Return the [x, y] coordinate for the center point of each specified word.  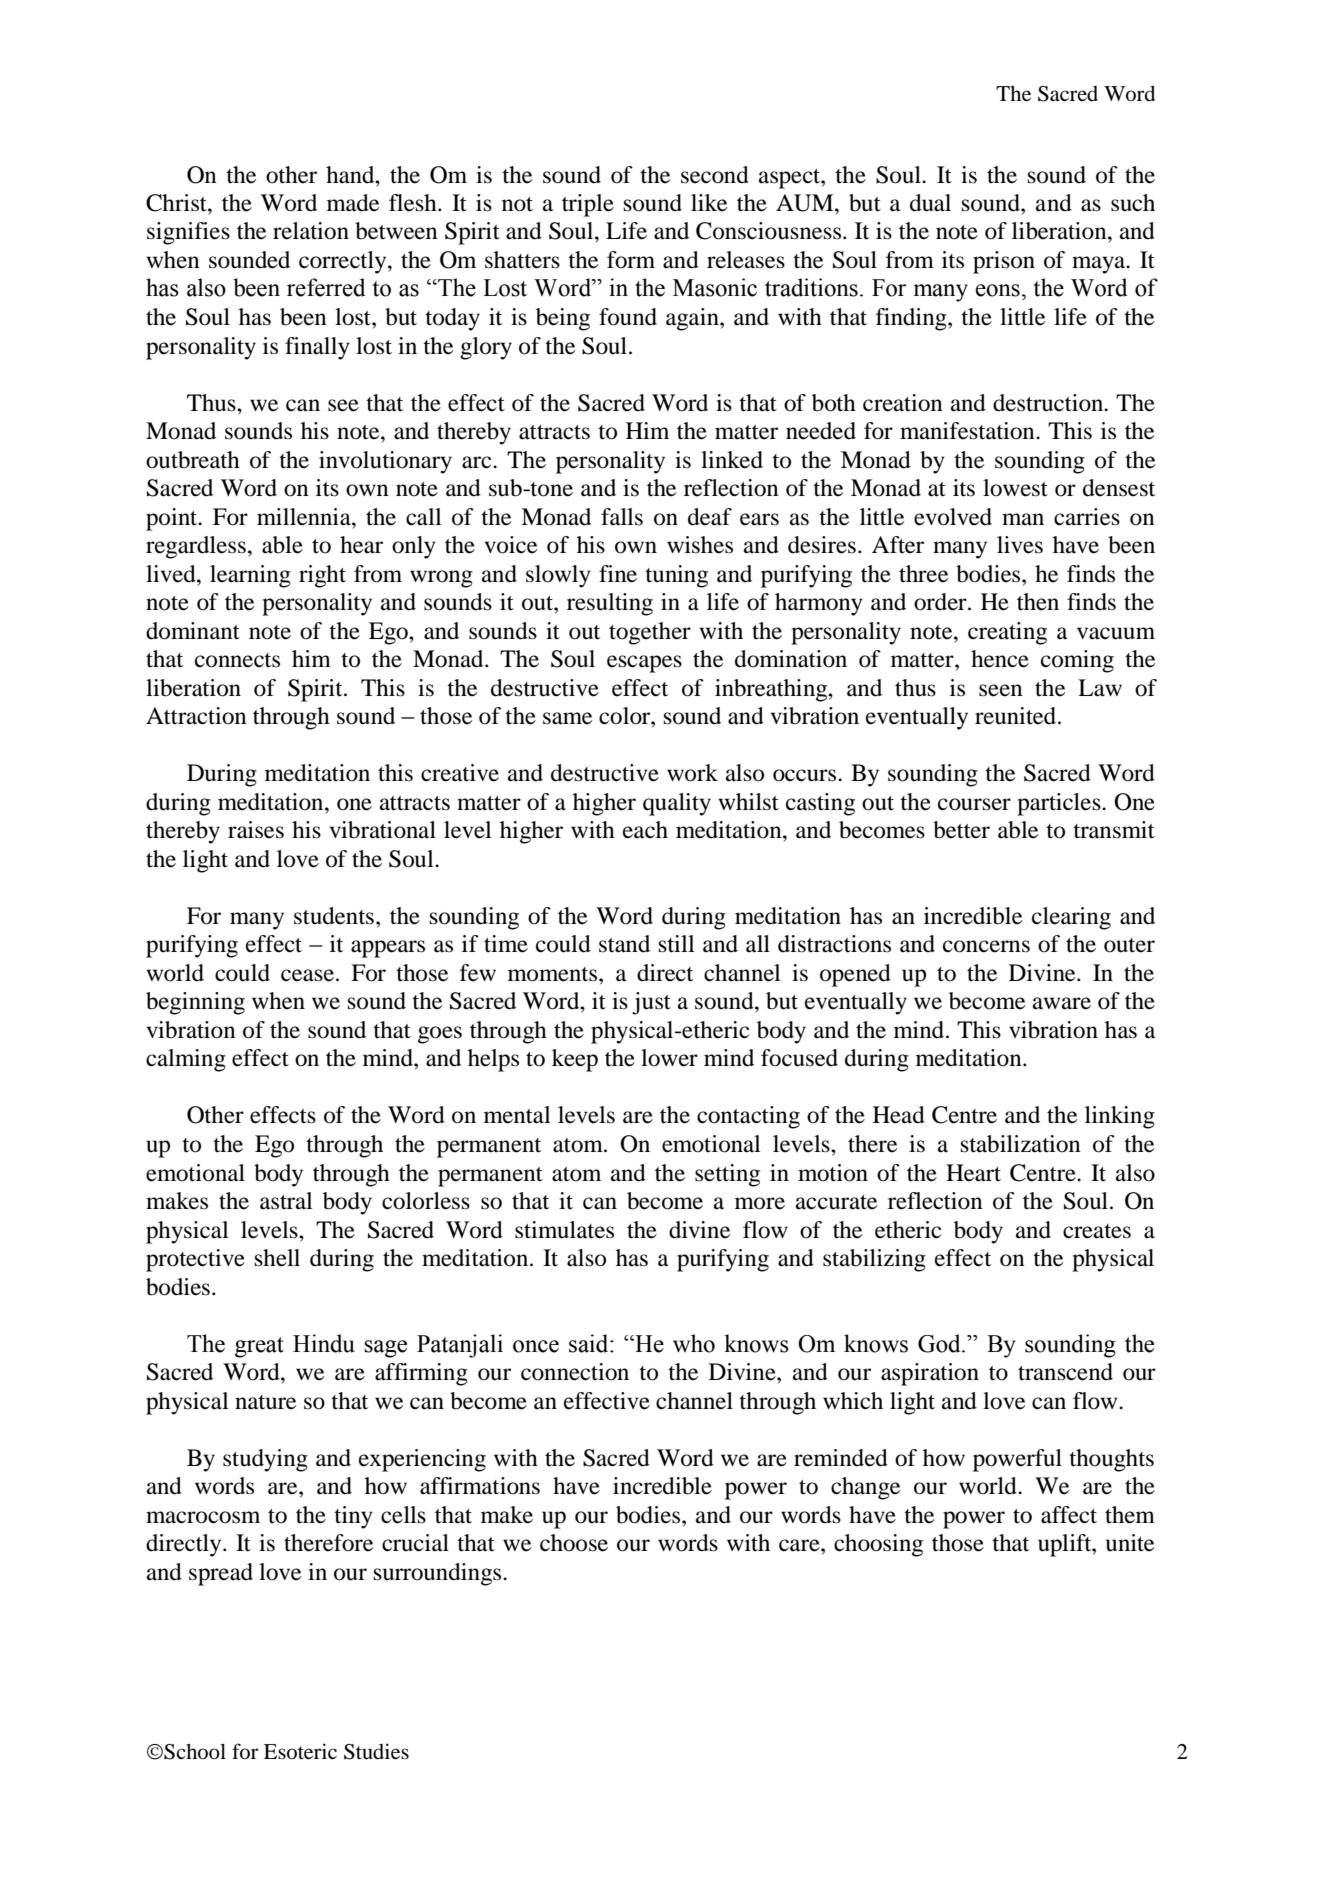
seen [1001, 690]
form [631, 260]
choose [574, 1543]
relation [311, 231]
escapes [644, 664]
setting [727, 1175]
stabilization [1021, 1144]
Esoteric [300, 1751]
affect [1069, 1515]
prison [1004, 262]
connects [237, 660]
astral [286, 1201]
